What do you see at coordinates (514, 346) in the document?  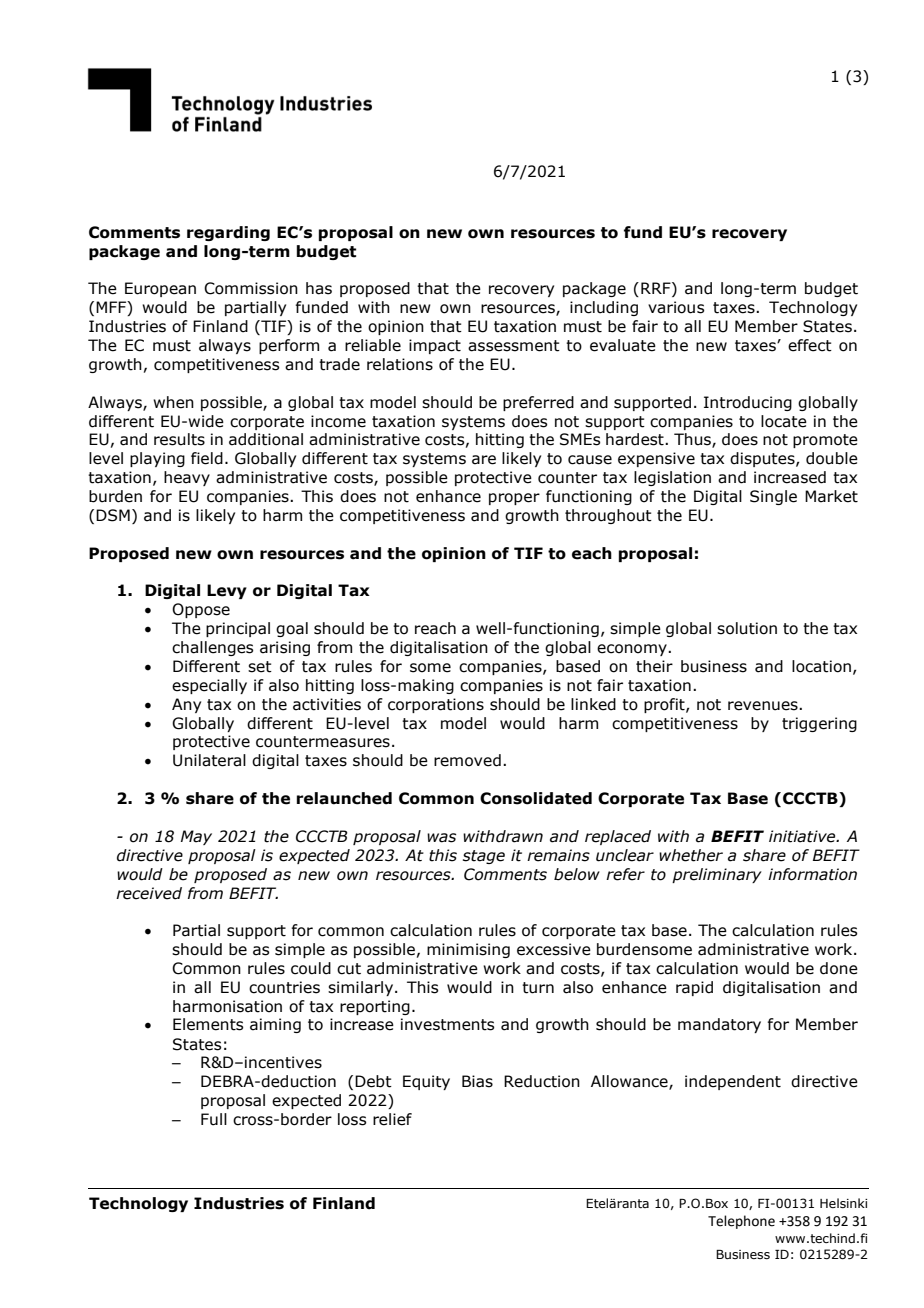 I see `assessment` at bounding box center [514, 346].
